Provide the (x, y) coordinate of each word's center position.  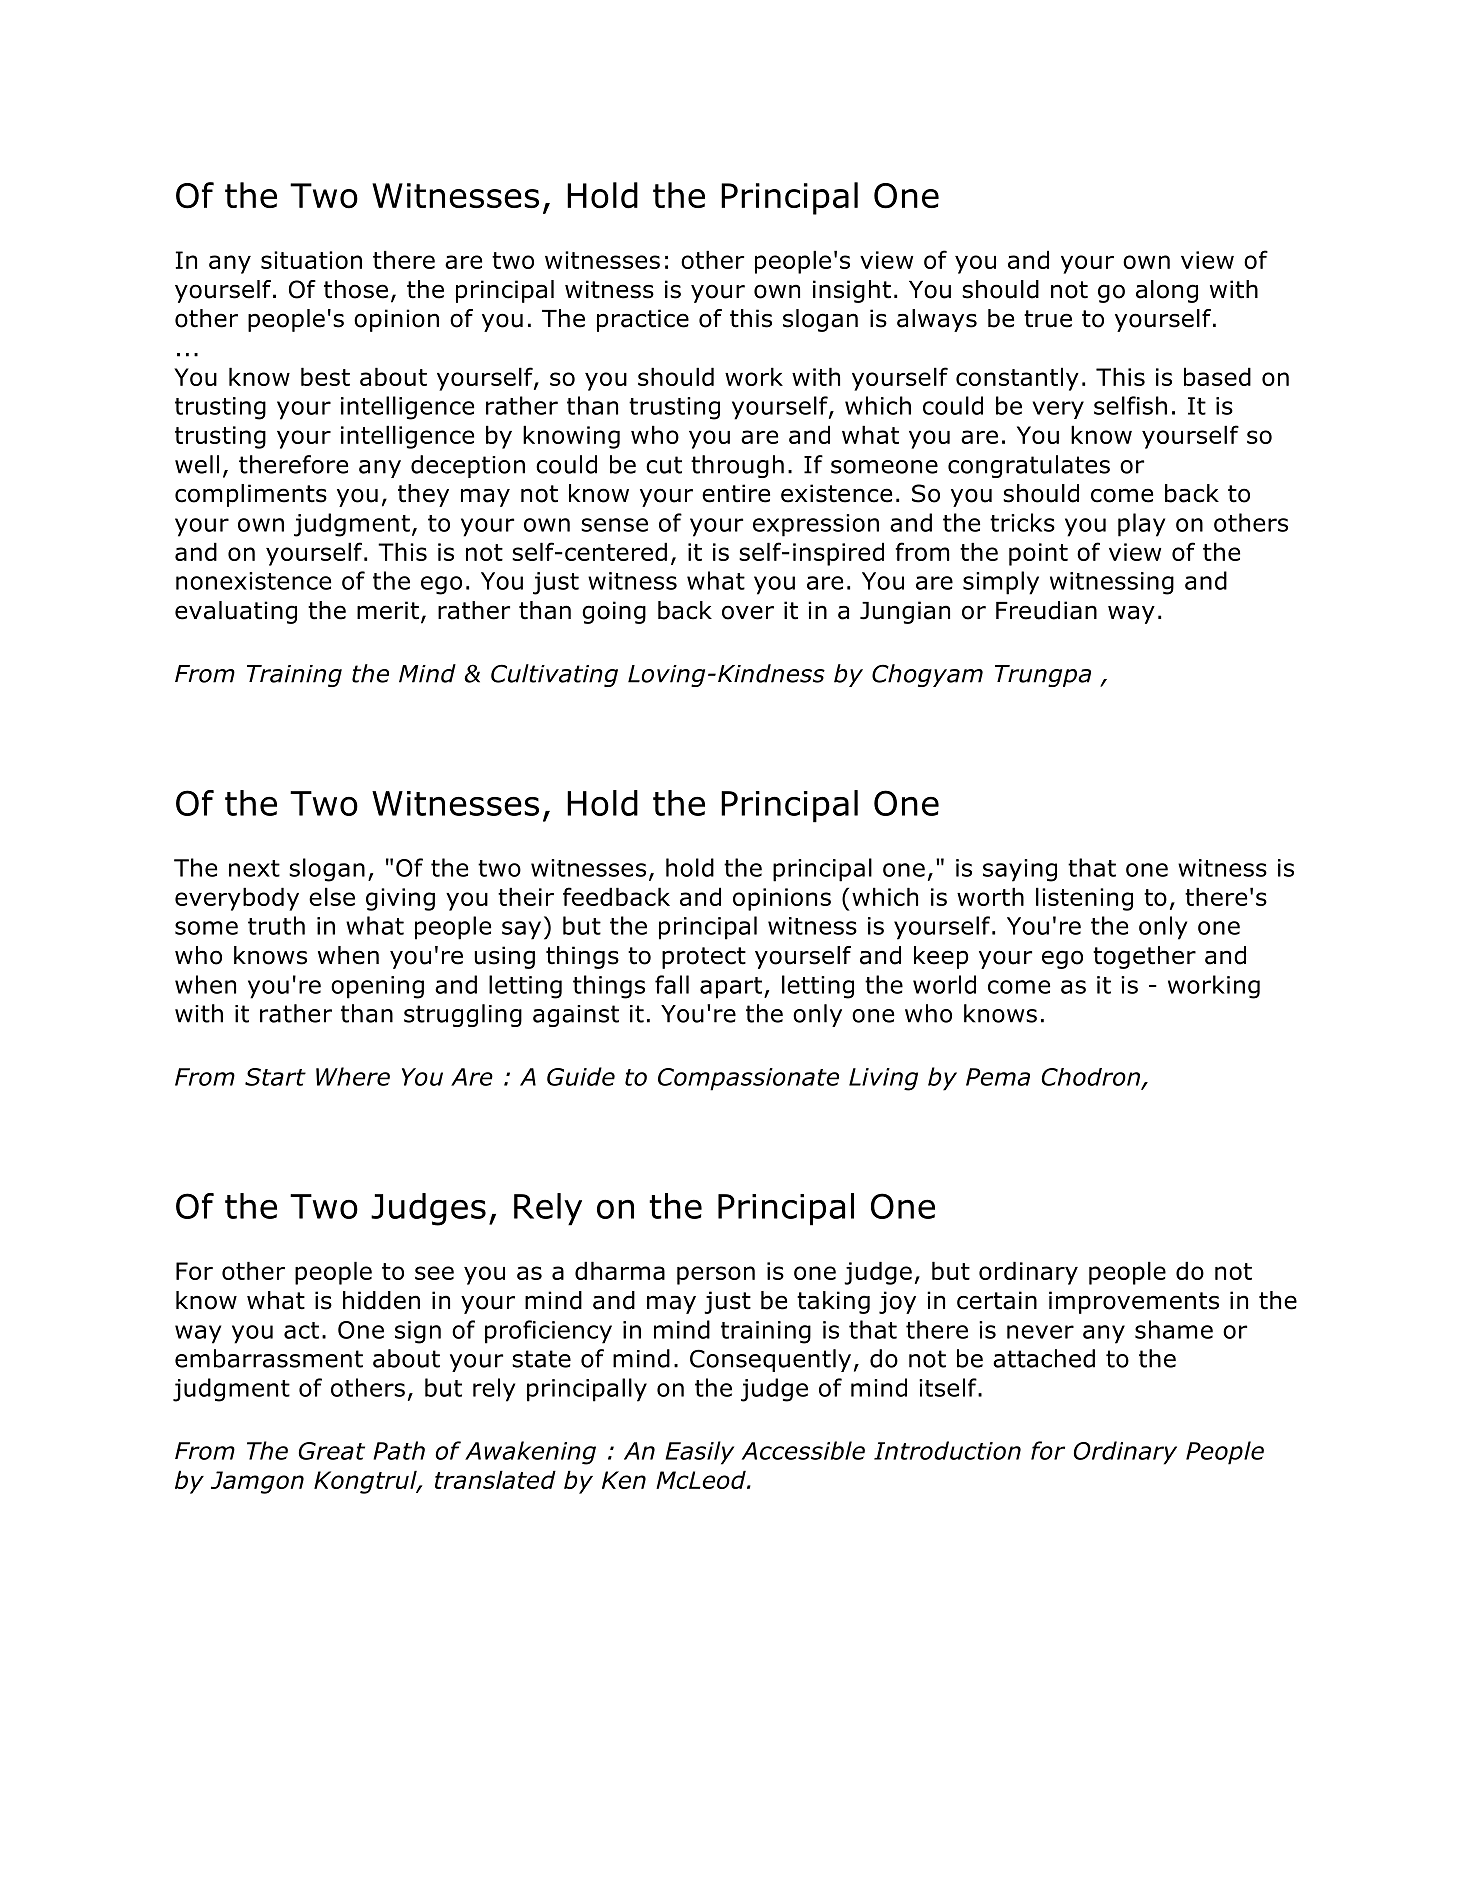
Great (332, 1451)
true (1048, 319)
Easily (699, 1453)
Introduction (947, 1450)
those (356, 289)
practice (643, 320)
